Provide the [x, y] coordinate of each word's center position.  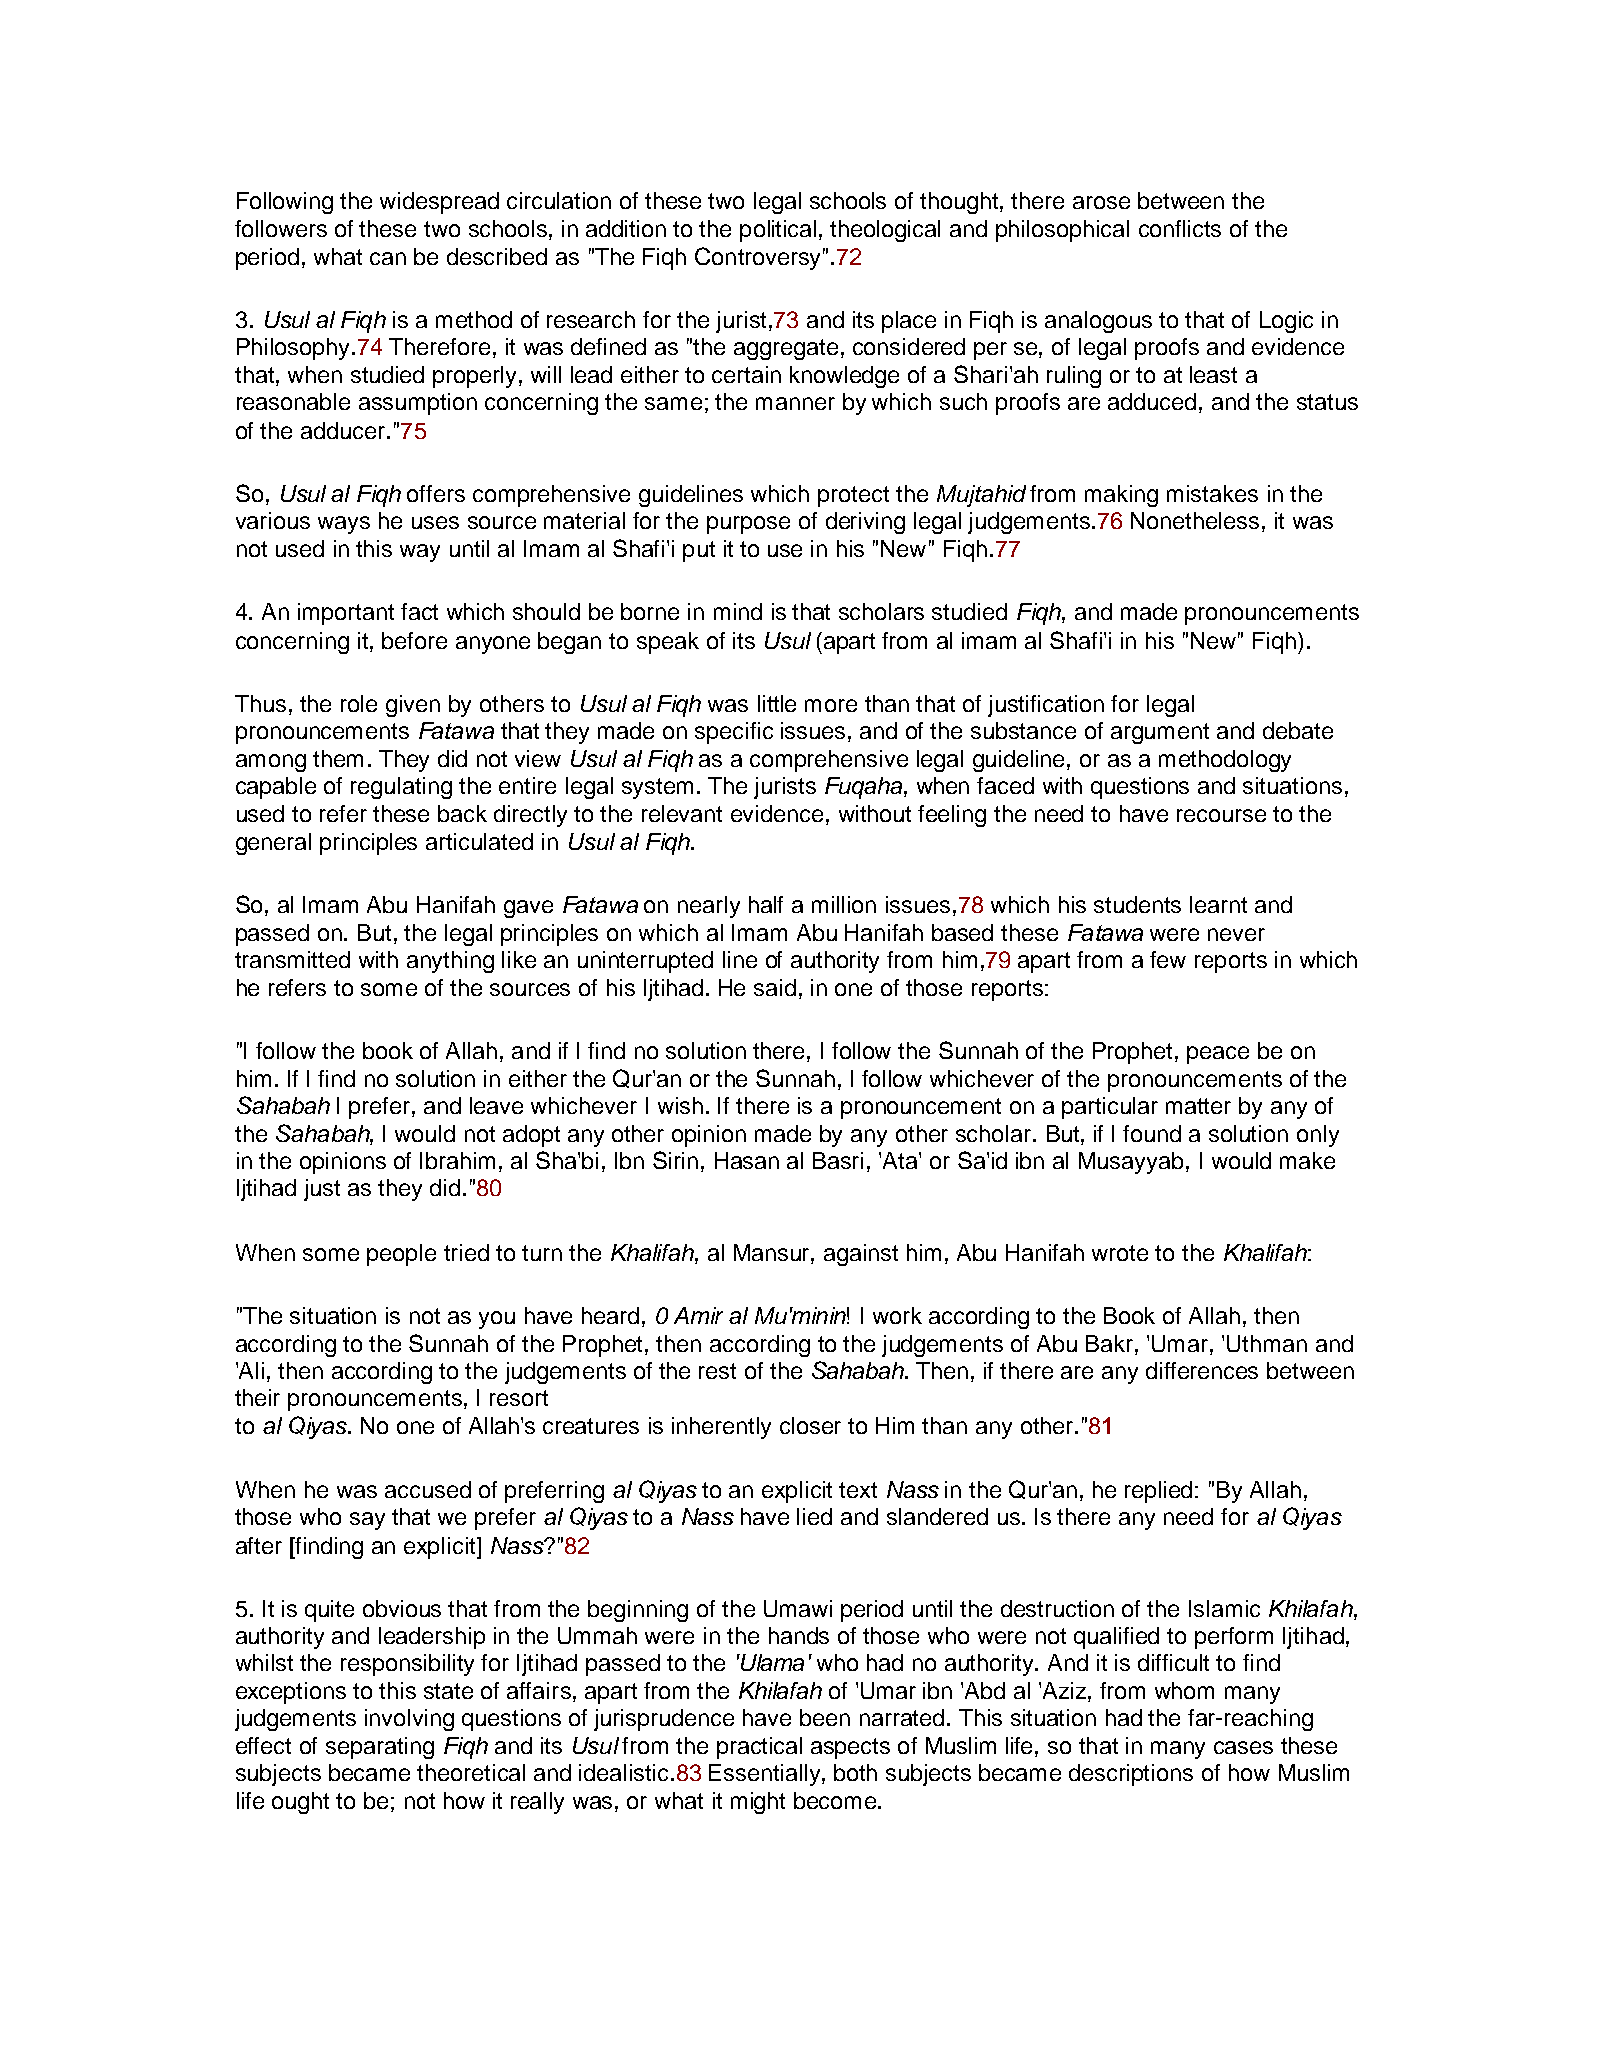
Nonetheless [1195, 520]
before [414, 640]
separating [380, 1748]
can [388, 258]
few [1168, 959]
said [775, 987]
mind [738, 611]
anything [450, 962]
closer [810, 1425]
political [778, 231]
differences [1202, 1370]
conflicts [1180, 228]
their [257, 1397]
